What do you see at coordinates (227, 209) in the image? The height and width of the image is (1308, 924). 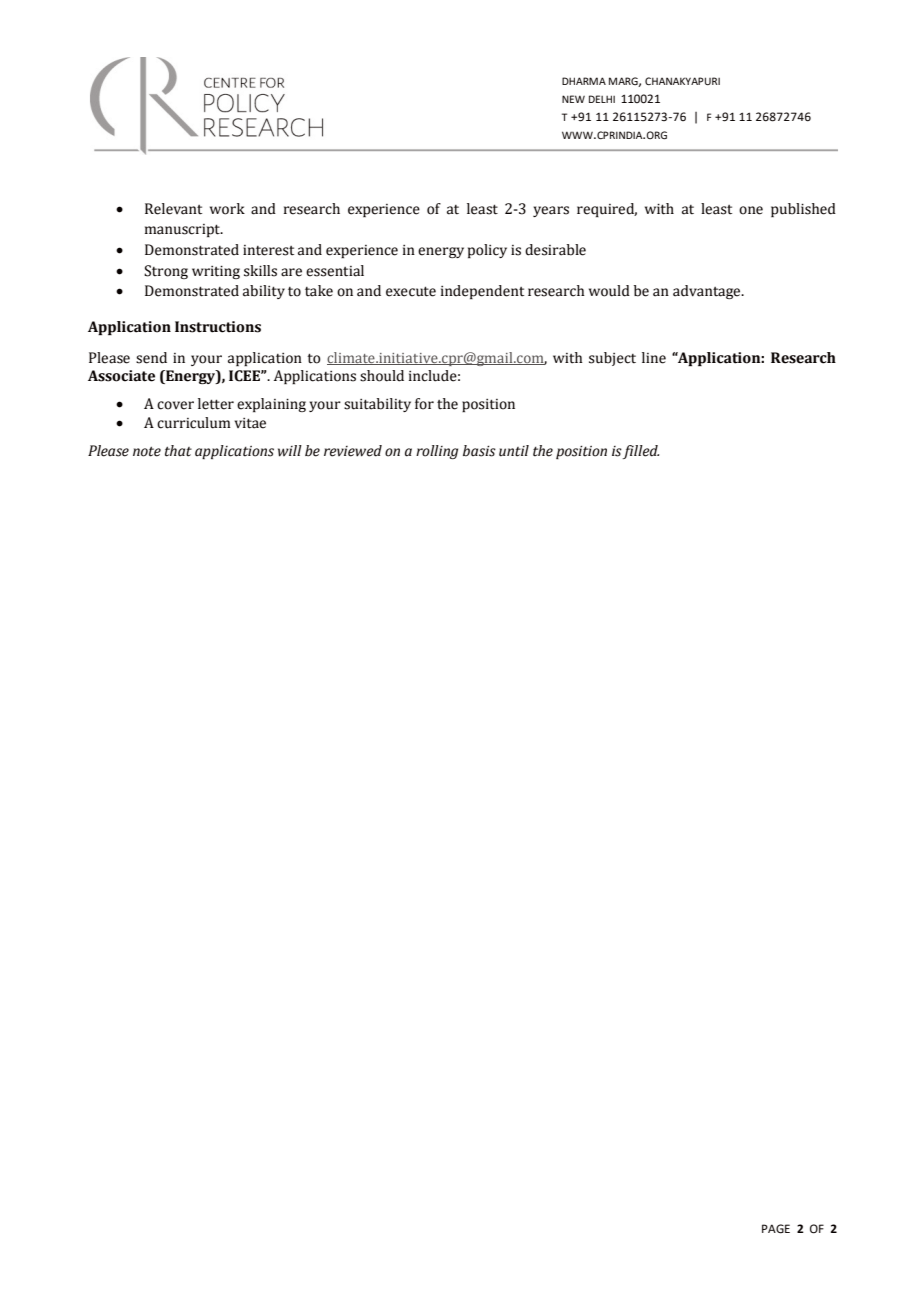 I see `work` at bounding box center [227, 209].
